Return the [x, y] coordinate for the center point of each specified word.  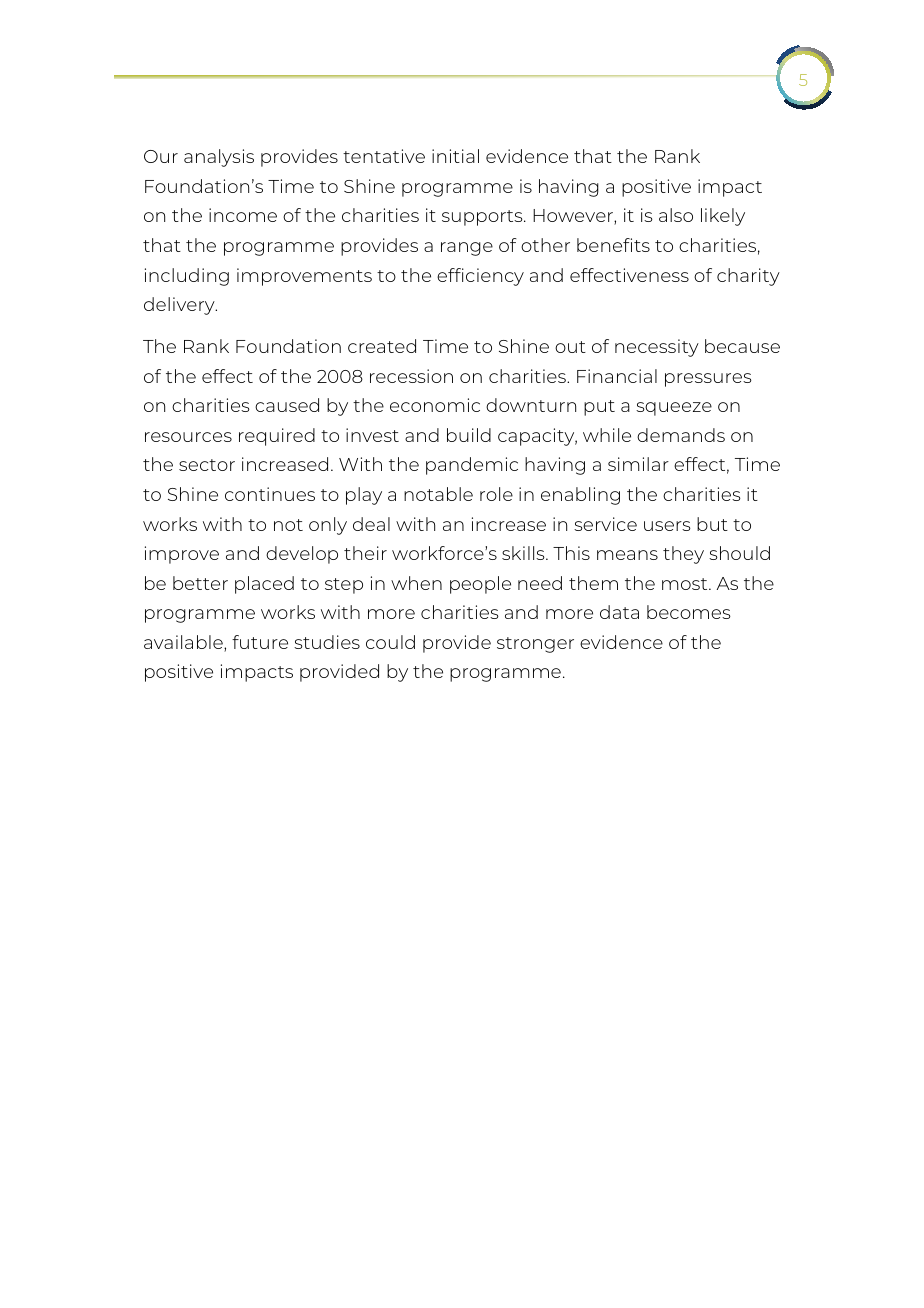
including [187, 277]
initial [455, 156]
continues [270, 494]
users [667, 526]
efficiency [480, 277]
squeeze [674, 409]
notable [438, 494]
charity [748, 277]
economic [435, 405]
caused [287, 405]
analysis [219, 158]
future [260, 642]
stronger [535, 645]
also [676, 215]
